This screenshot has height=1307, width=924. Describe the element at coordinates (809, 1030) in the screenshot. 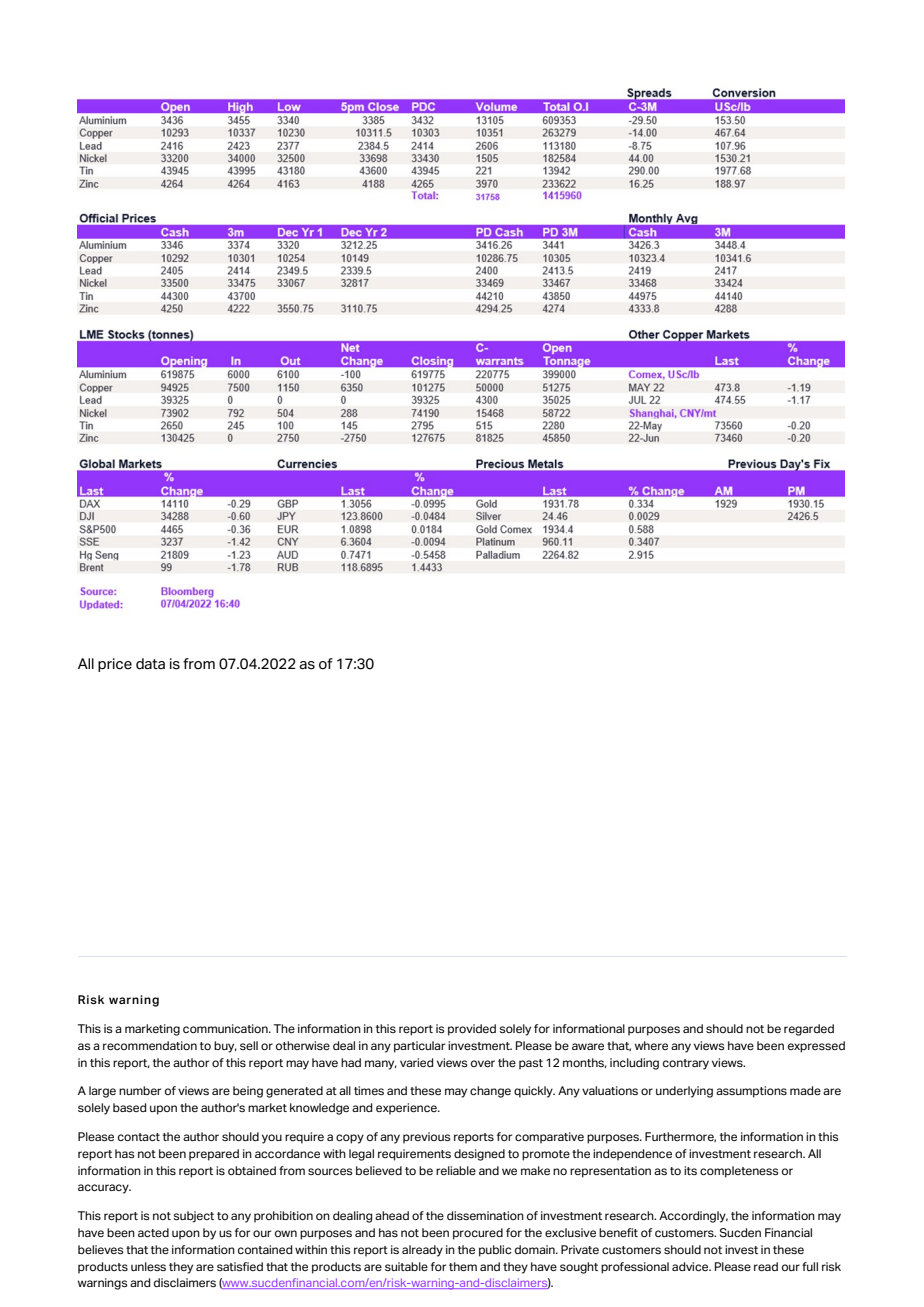

I see `regarded` at that location.
